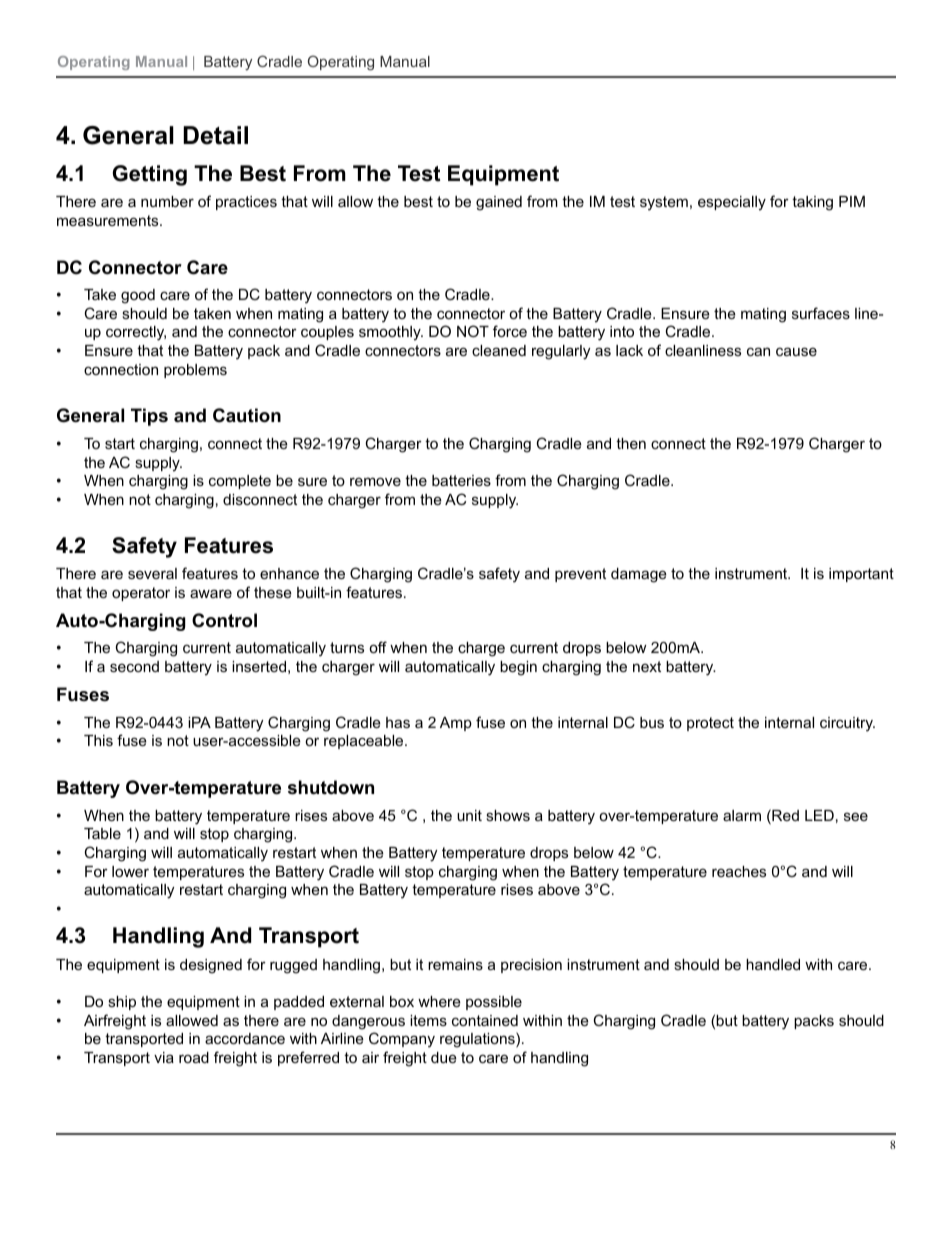  What do you see at coordinates (194, 1057) in the image?
I see `road` at bounding box center [194, 1057].
